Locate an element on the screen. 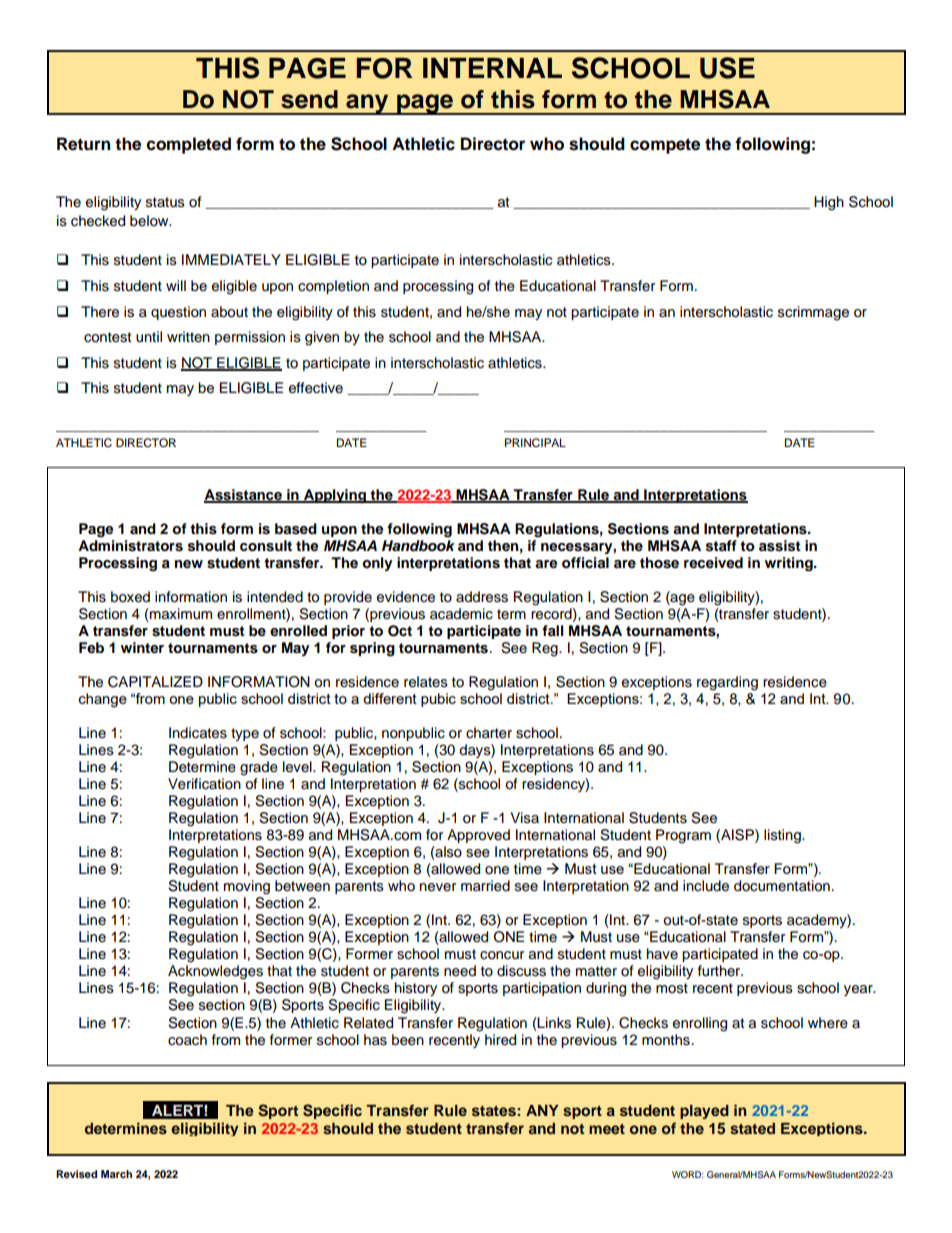  INTERNAL is located at coordinates (492, 68).
